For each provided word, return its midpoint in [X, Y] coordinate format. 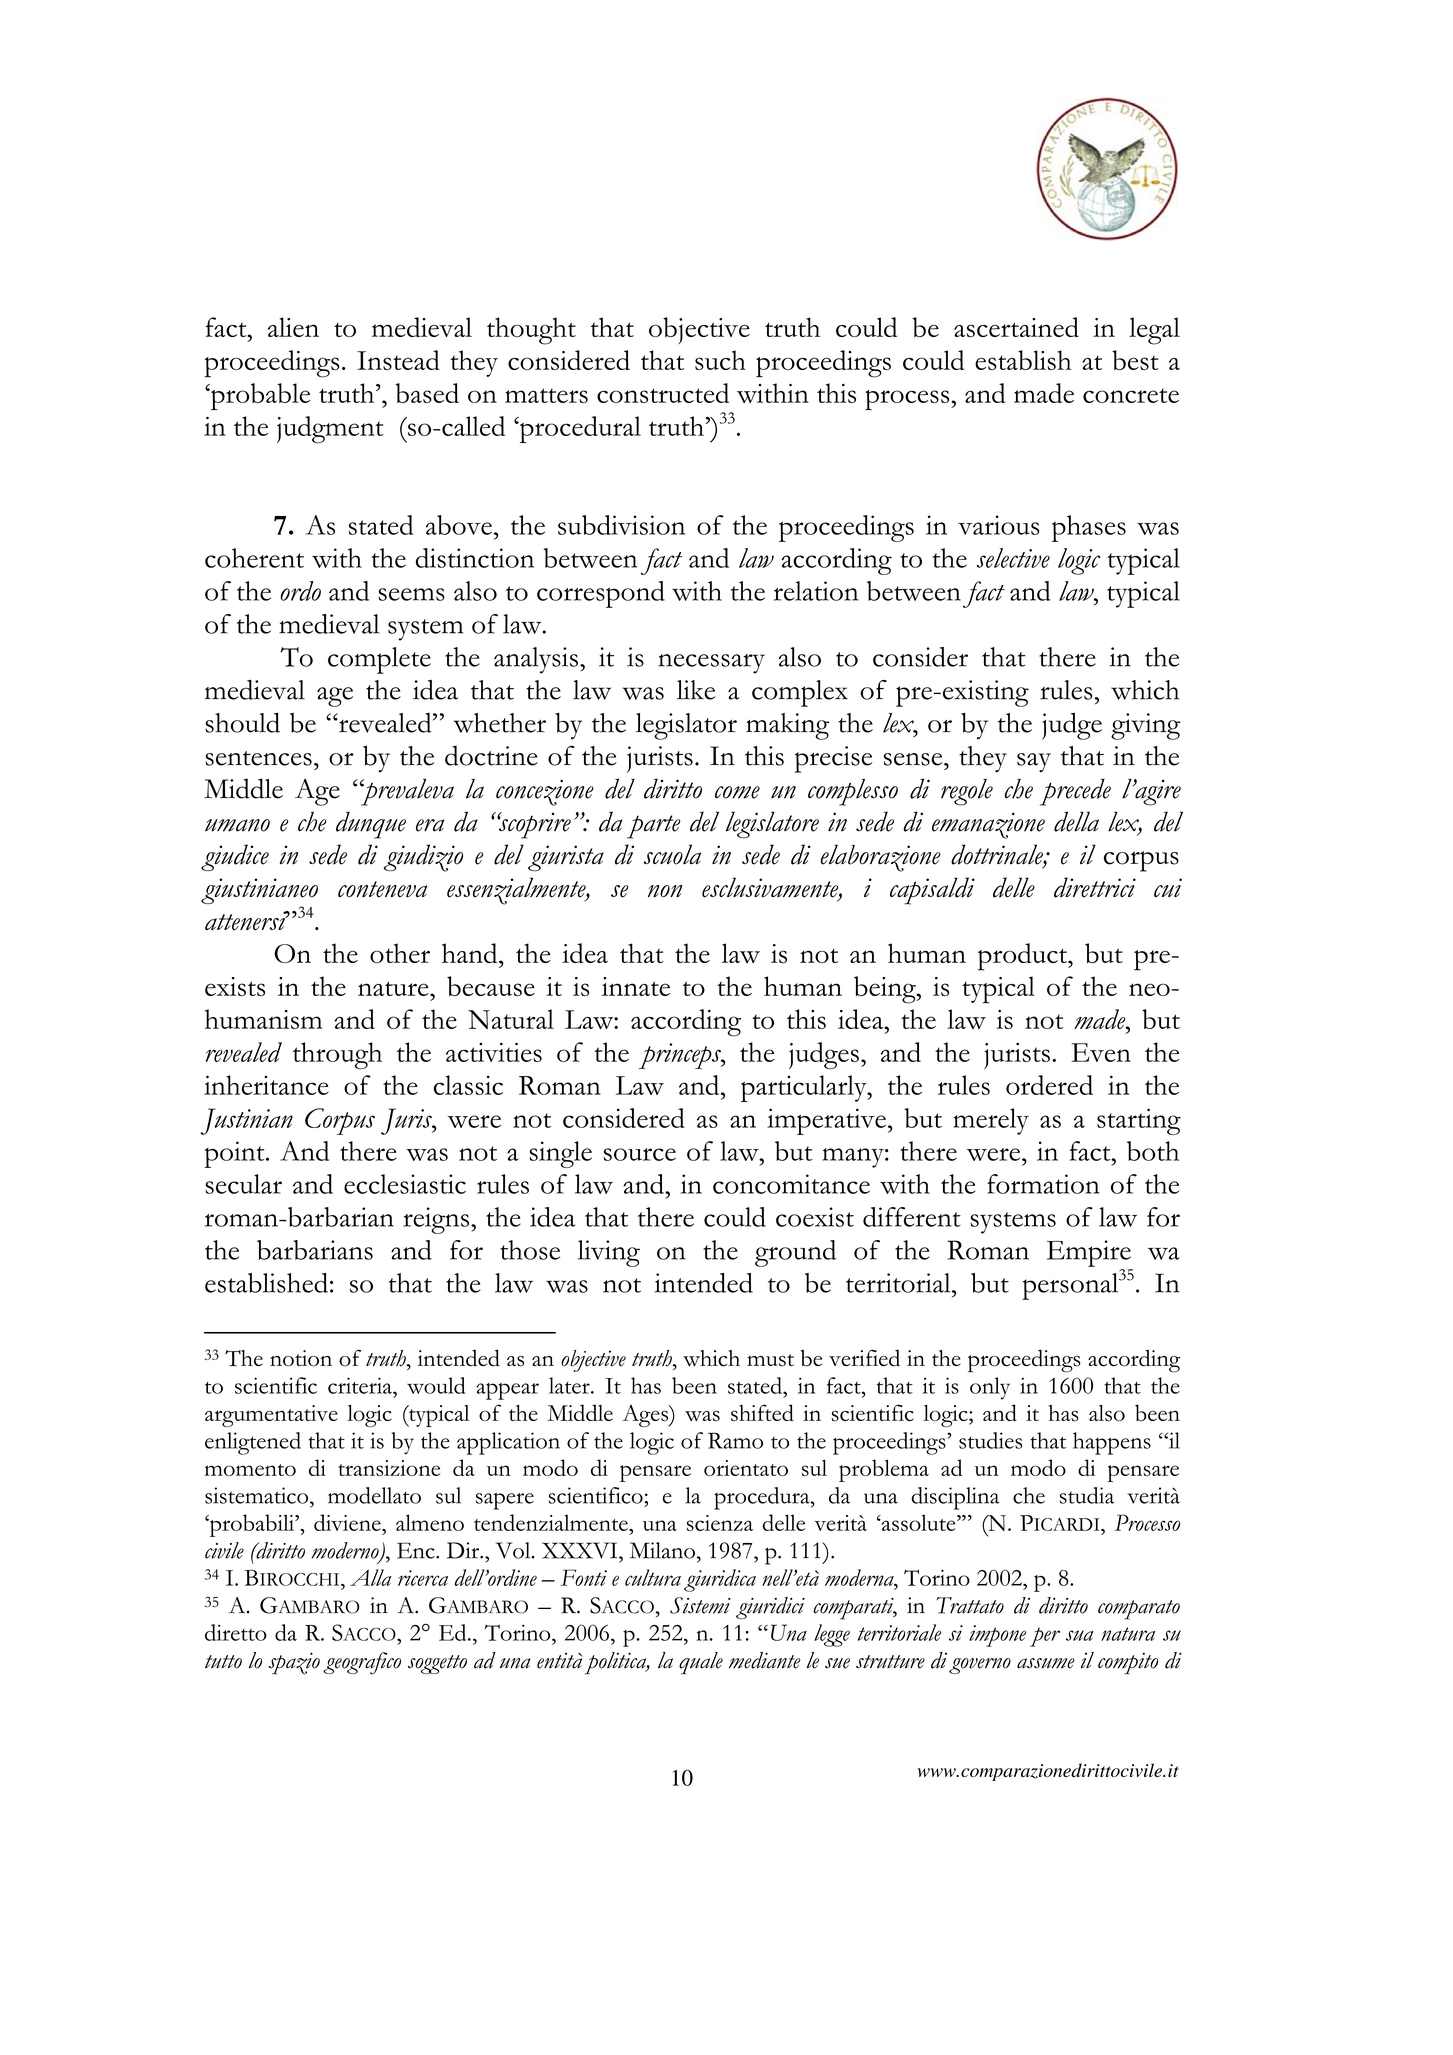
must [770, 1360]
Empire [1089, 1253]
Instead [398, 360]
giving [1145, 726]
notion [301, 1358]
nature [394, 988]
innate [636, 986]
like [696, 690]
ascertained [1016, 327]
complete [379, 660]
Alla [370, 1577]
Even [1101, 1052]
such [720, 360]
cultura [653, 1577]
